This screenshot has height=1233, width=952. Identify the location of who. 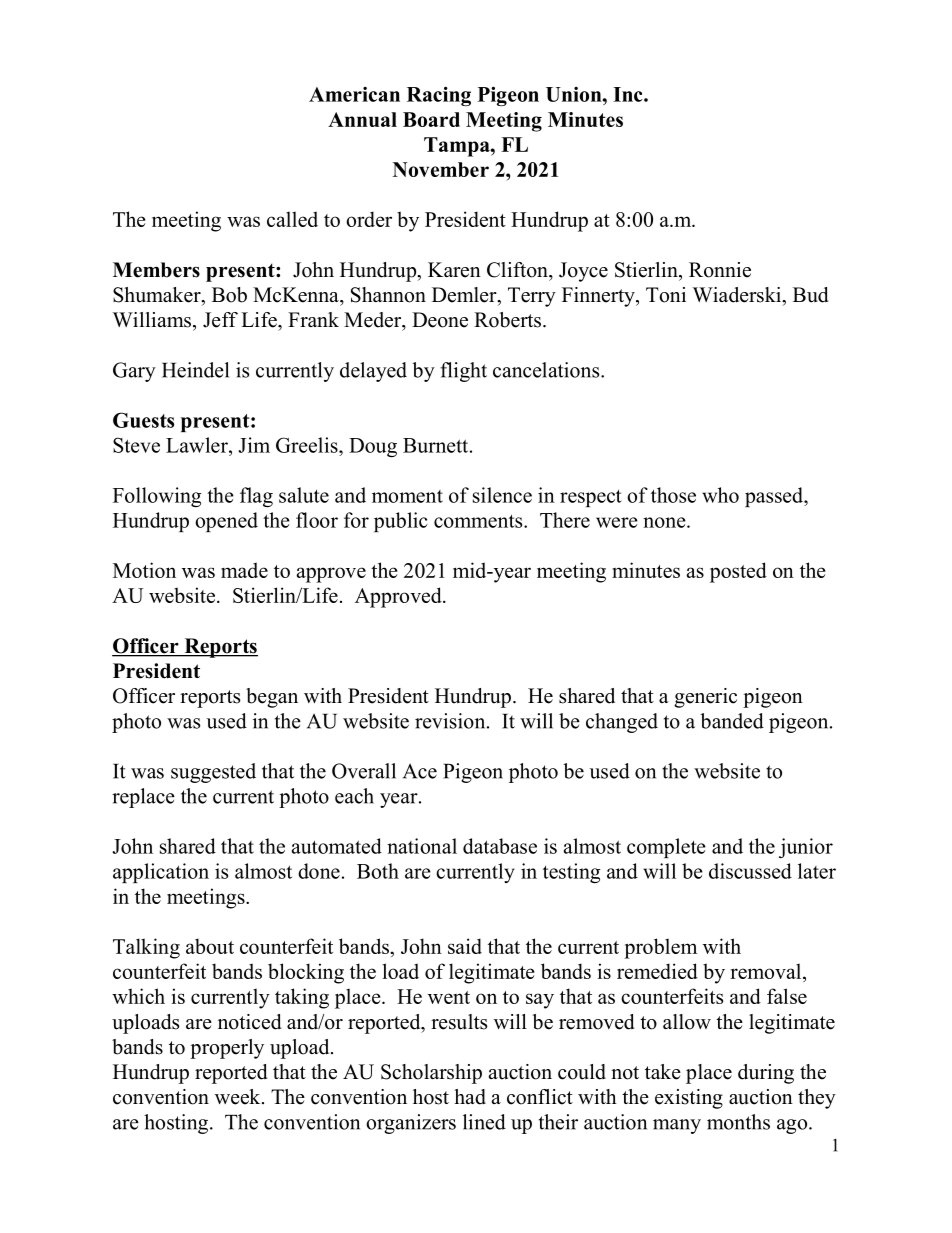
(720, 495).
